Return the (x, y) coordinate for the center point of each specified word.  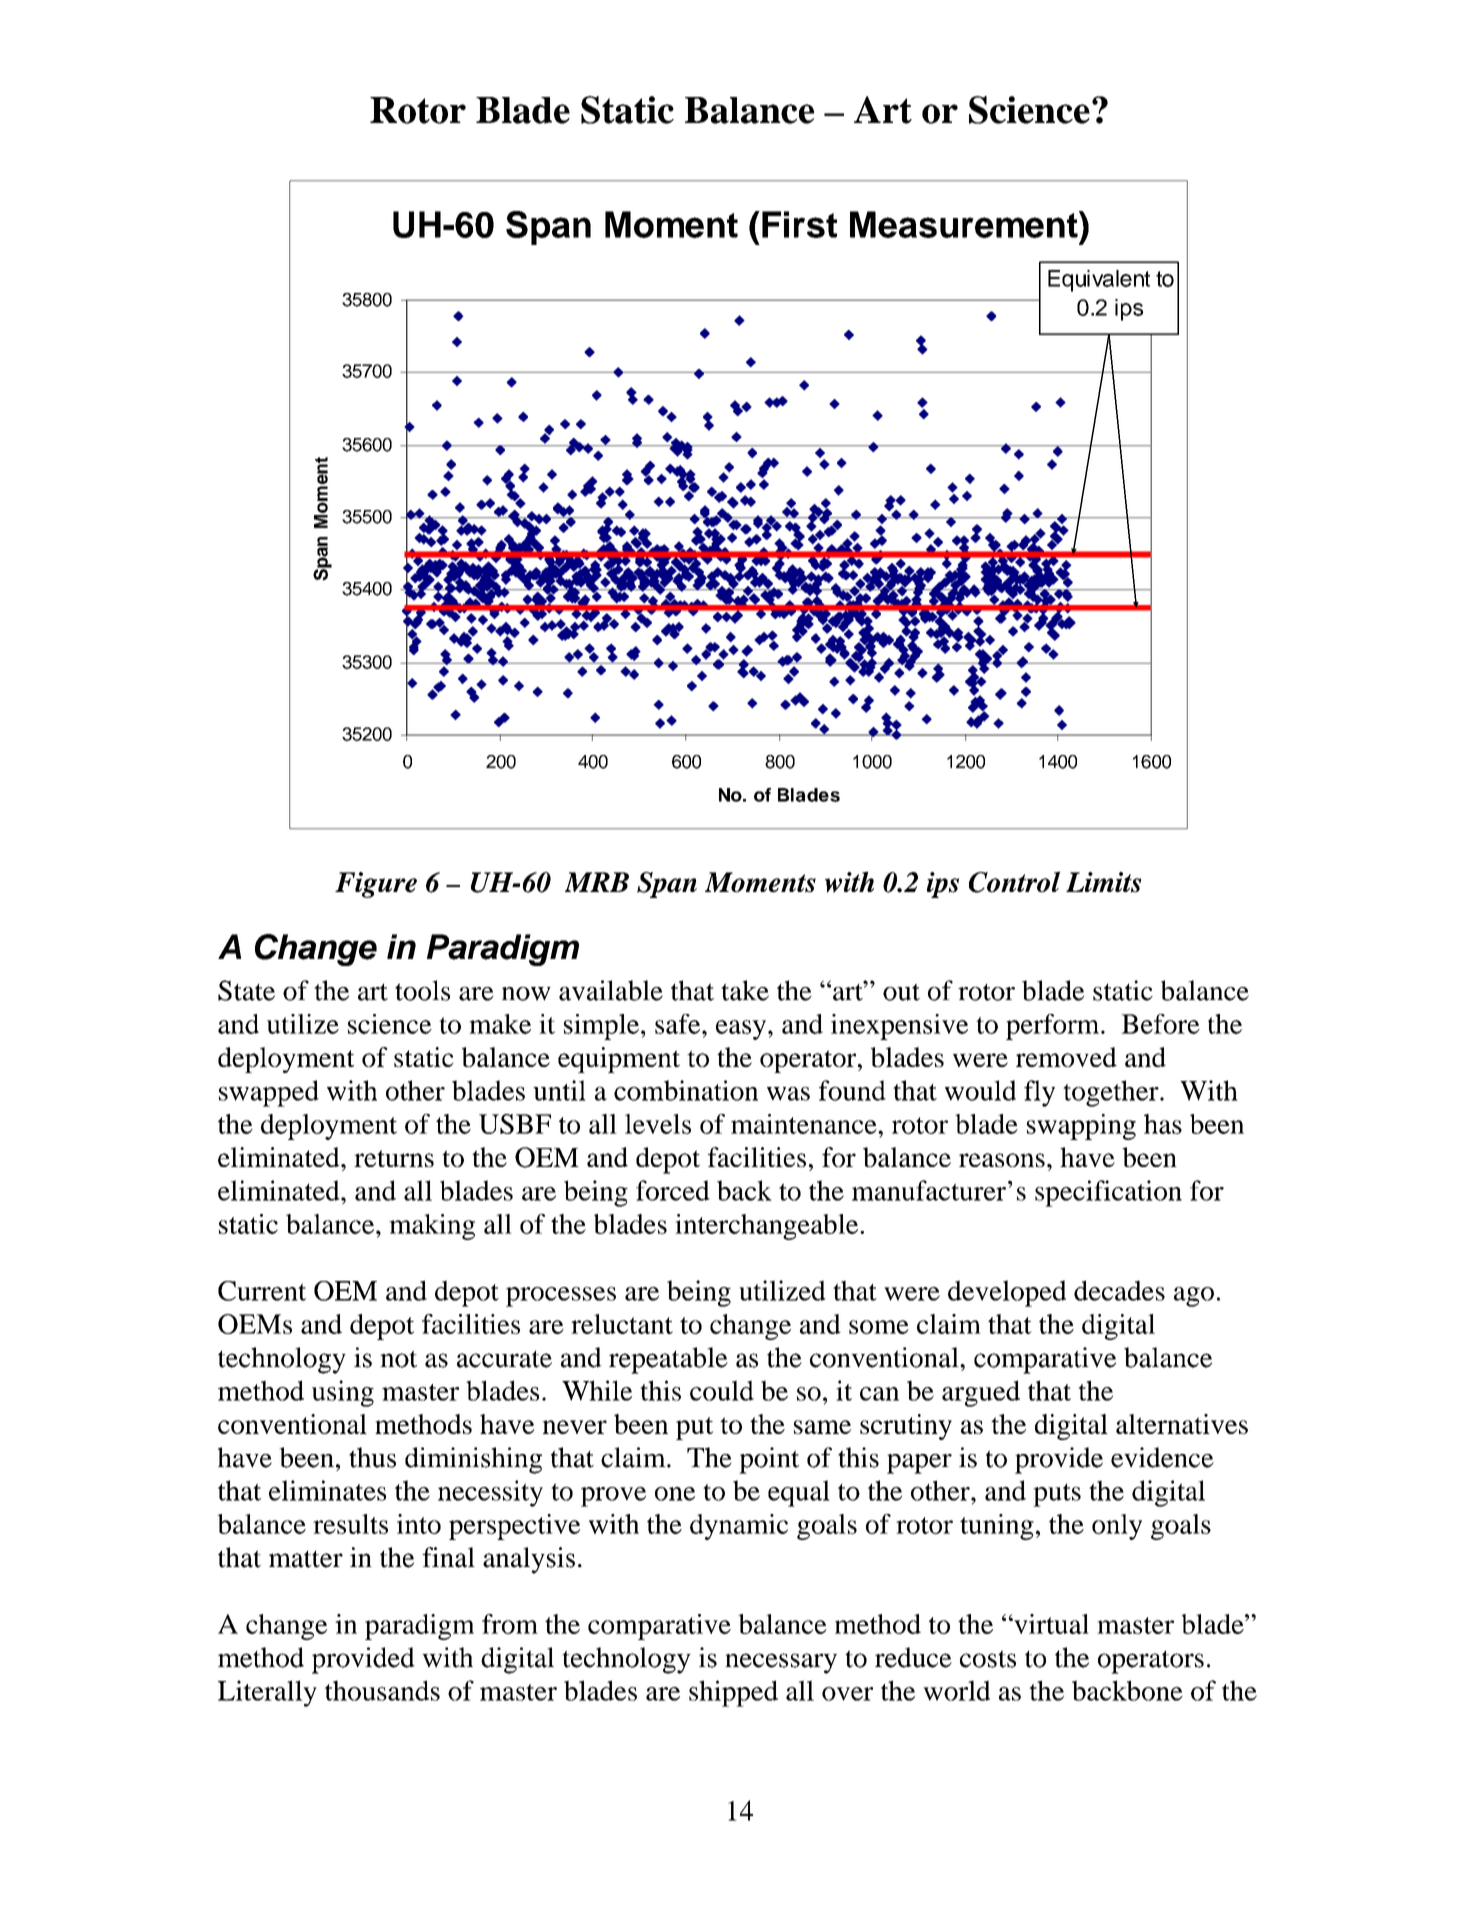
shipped (733, 1693)
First (799, 224)
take (745, 990)
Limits (1103, 882)
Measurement (965, 224)
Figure (376, 885)
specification (1108, 1193)
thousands (382, 1690)
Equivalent (1099, 281)
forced (673, 1190)
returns (394, 1158)
